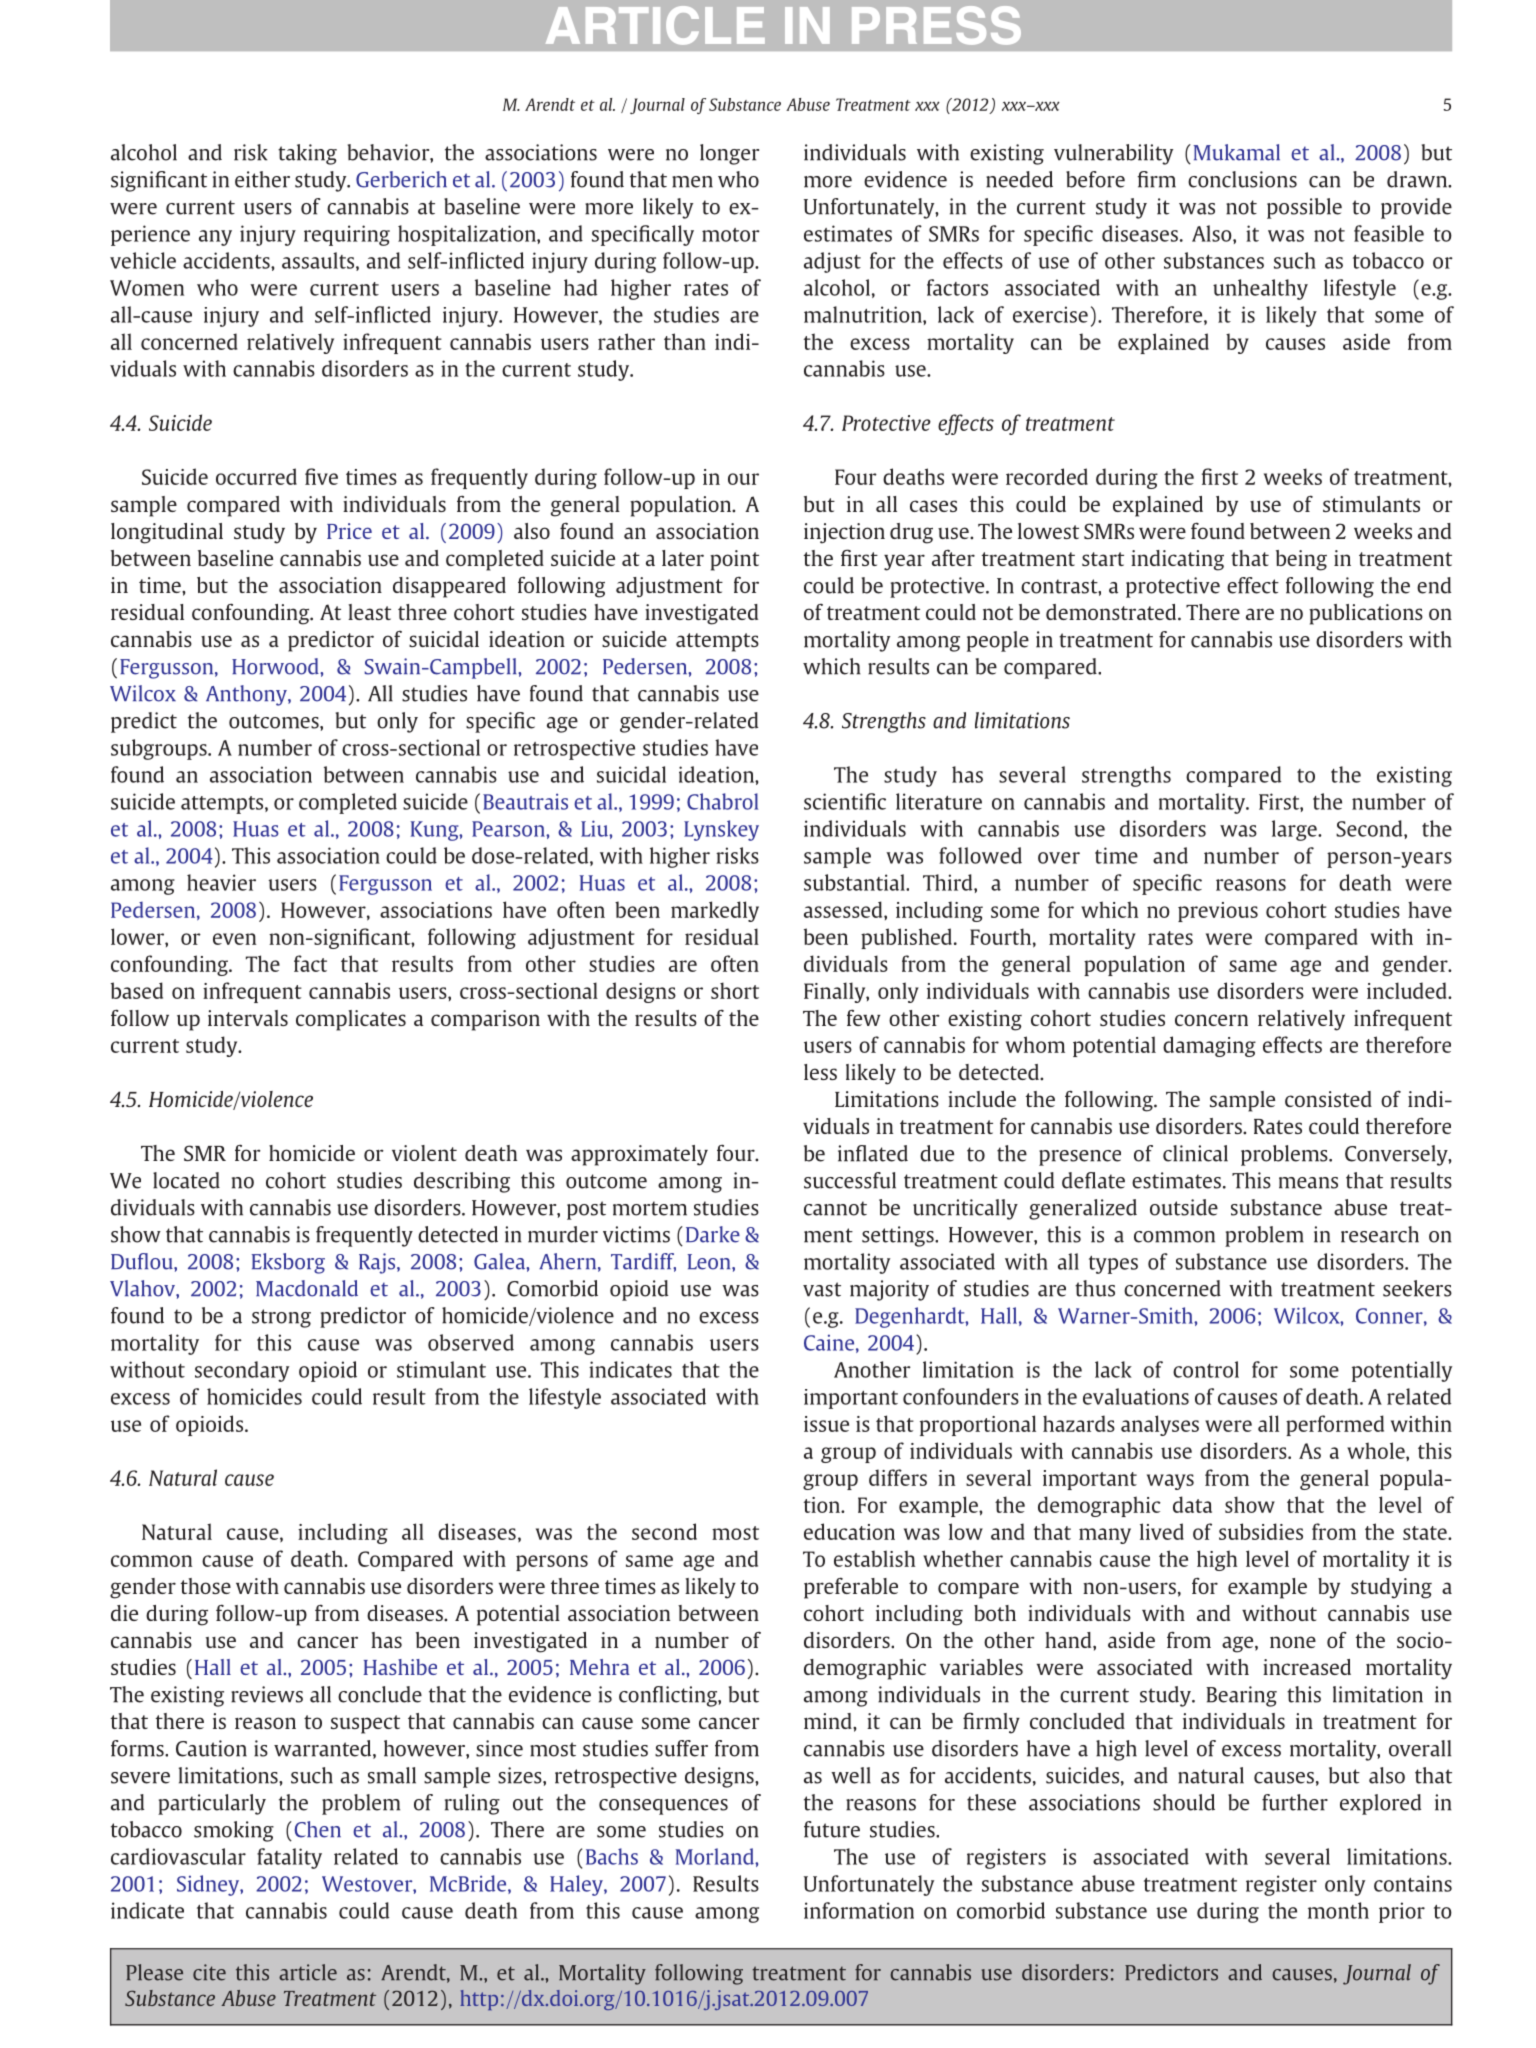 The image size is (1536, 2048). I want to click on possible, so click(1304, 208).
